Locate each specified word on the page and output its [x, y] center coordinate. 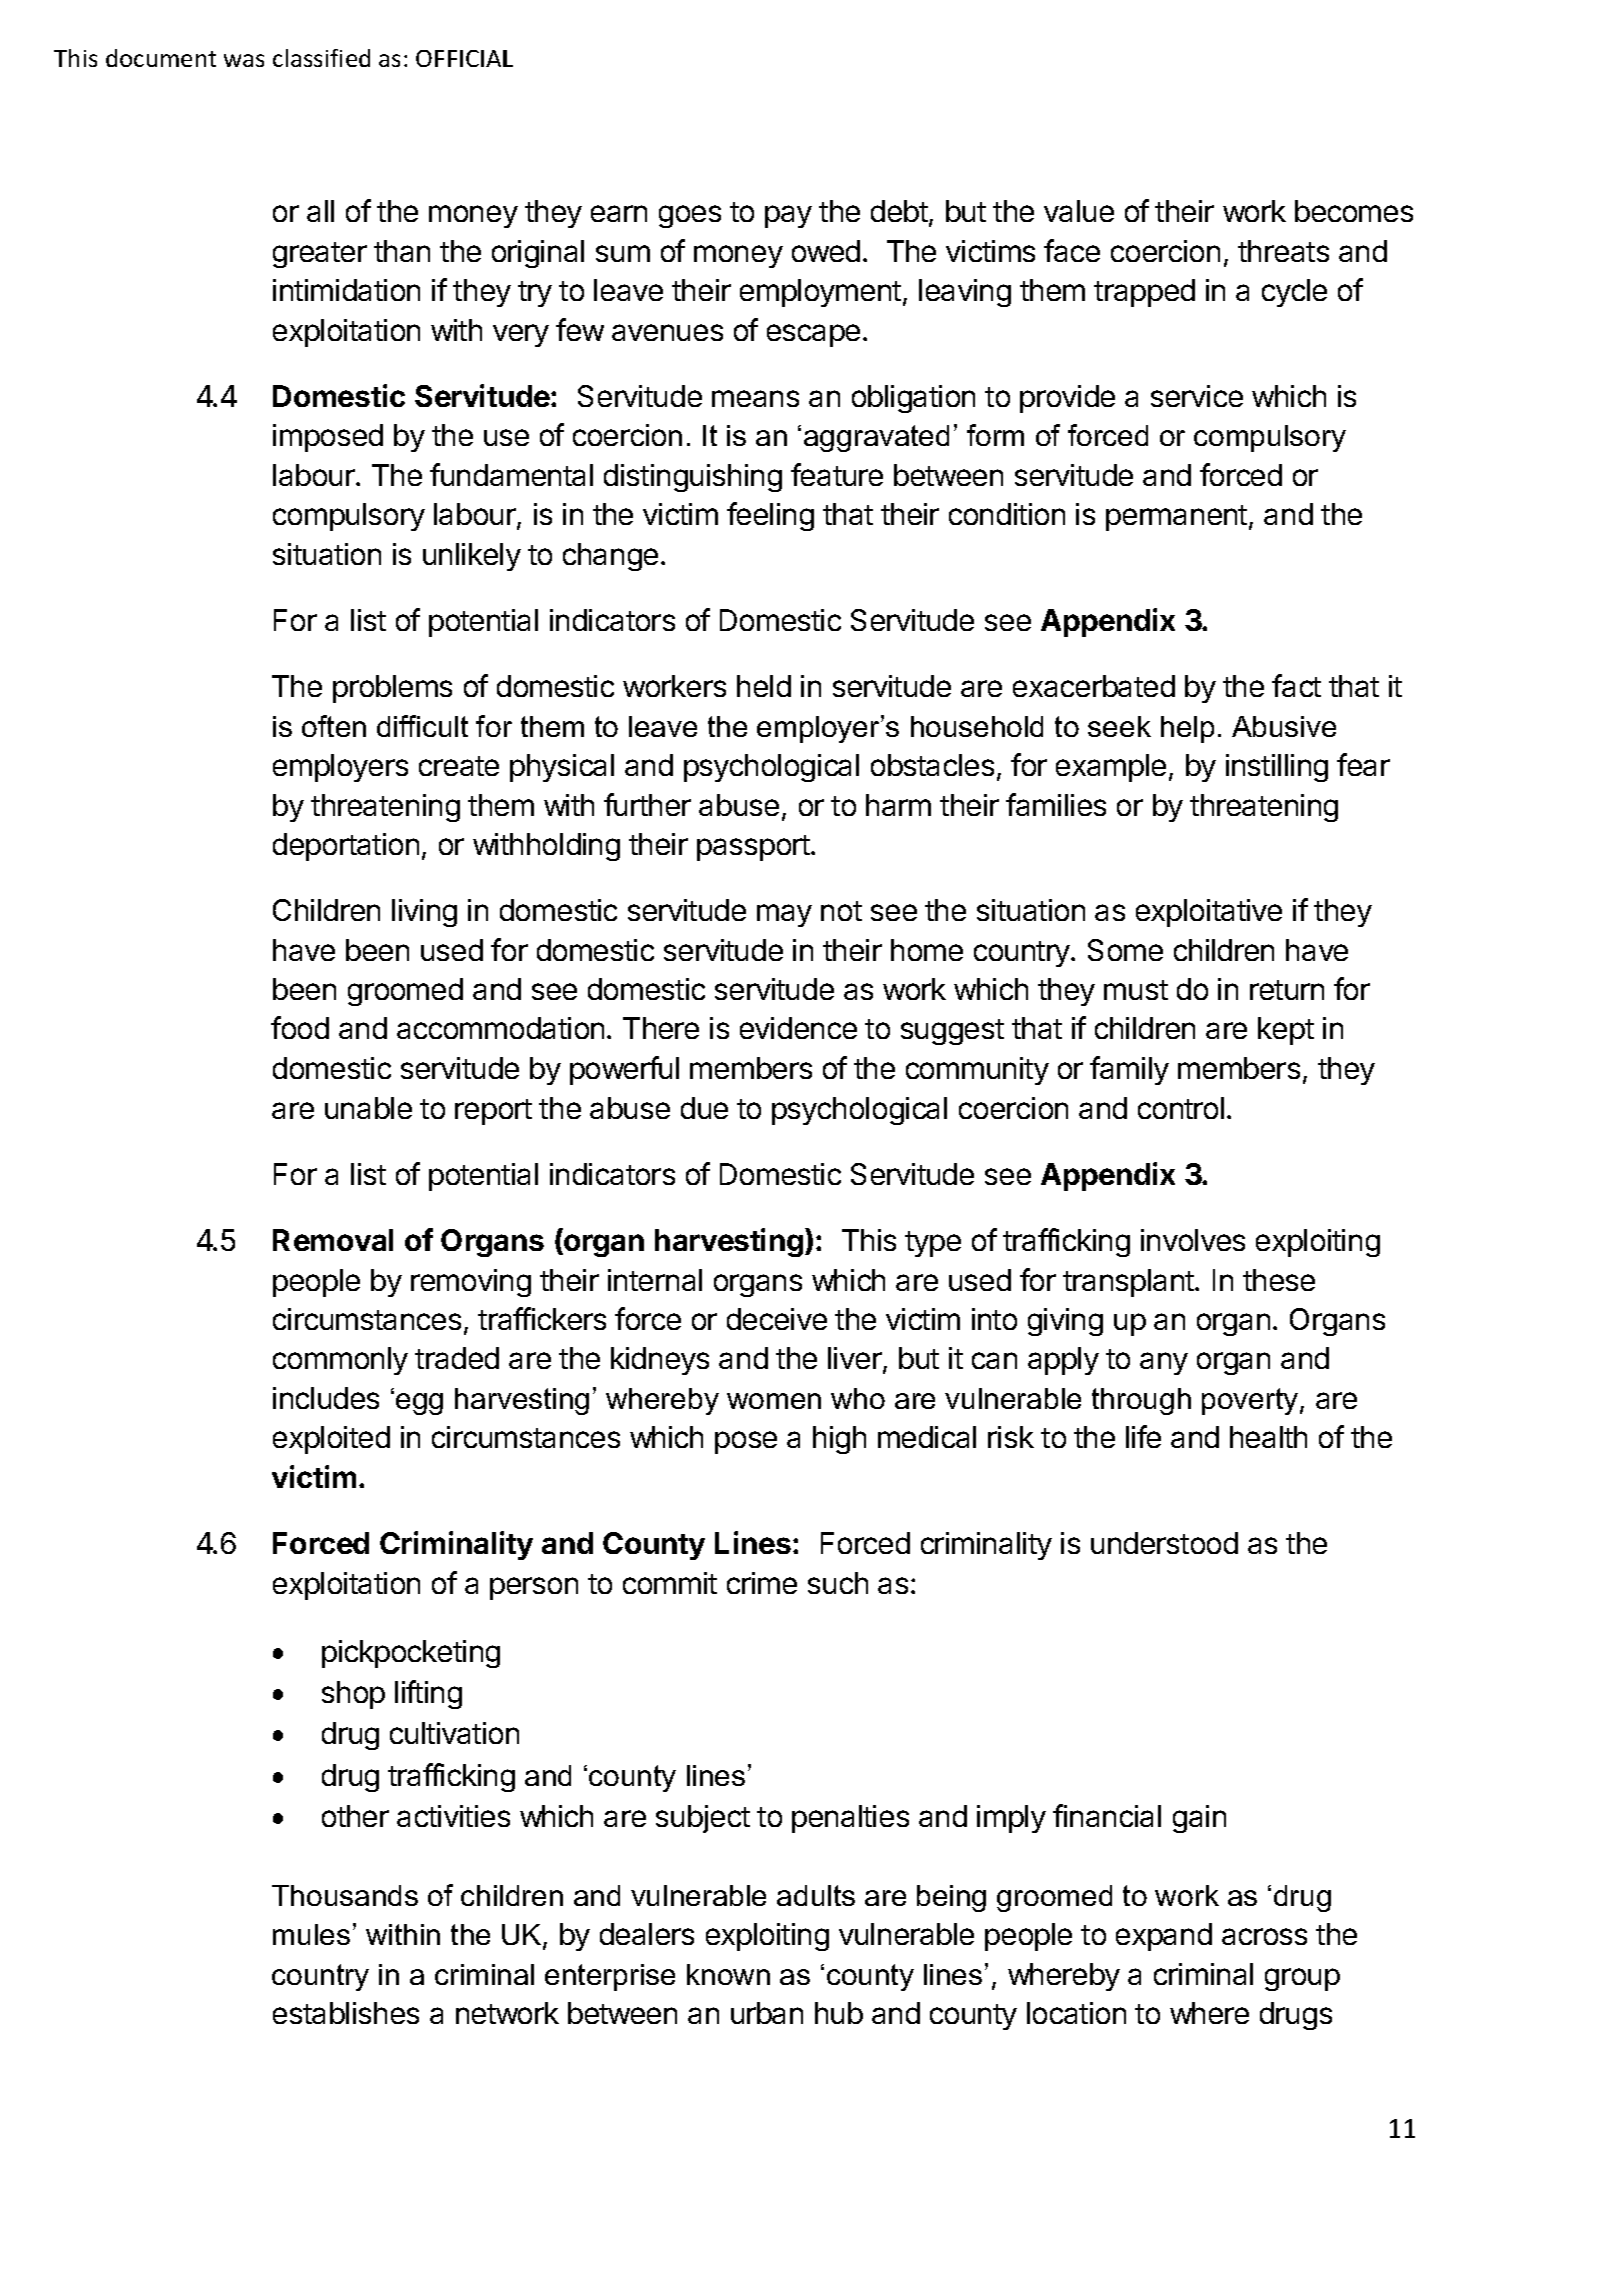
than [402, 251]
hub [839, 2013]
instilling [1277, 768]
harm [898, 805]
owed [826, 251]
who [858, 1398]
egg [419, 1404]
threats [1283, 251]
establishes [346, 2013]
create [459, 766]
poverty [1251, 1401]
